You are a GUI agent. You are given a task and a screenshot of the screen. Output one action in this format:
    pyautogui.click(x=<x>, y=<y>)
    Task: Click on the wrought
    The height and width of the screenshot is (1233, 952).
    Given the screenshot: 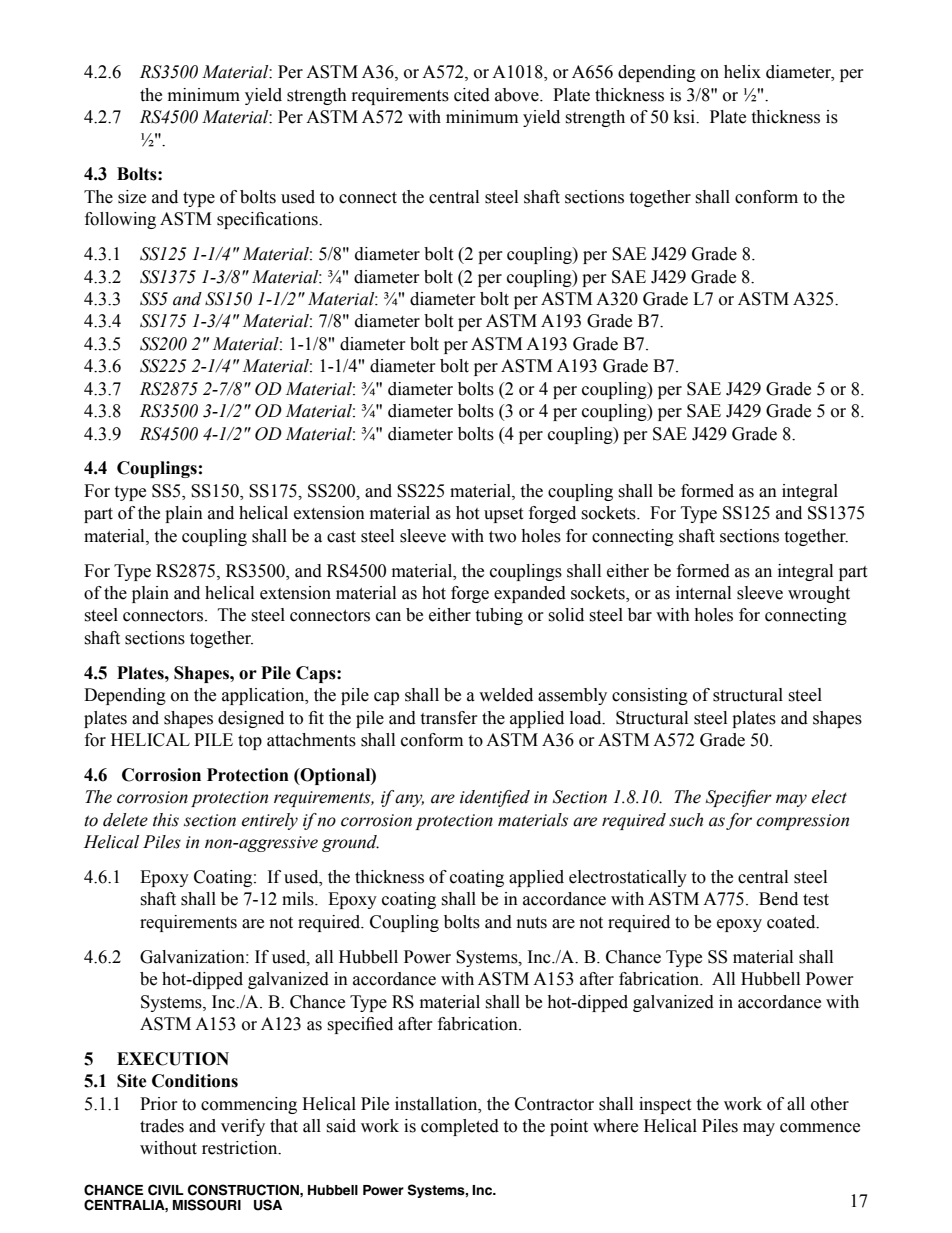 What is the action you would take?
    pyautogui.click(x=819, y=594)
